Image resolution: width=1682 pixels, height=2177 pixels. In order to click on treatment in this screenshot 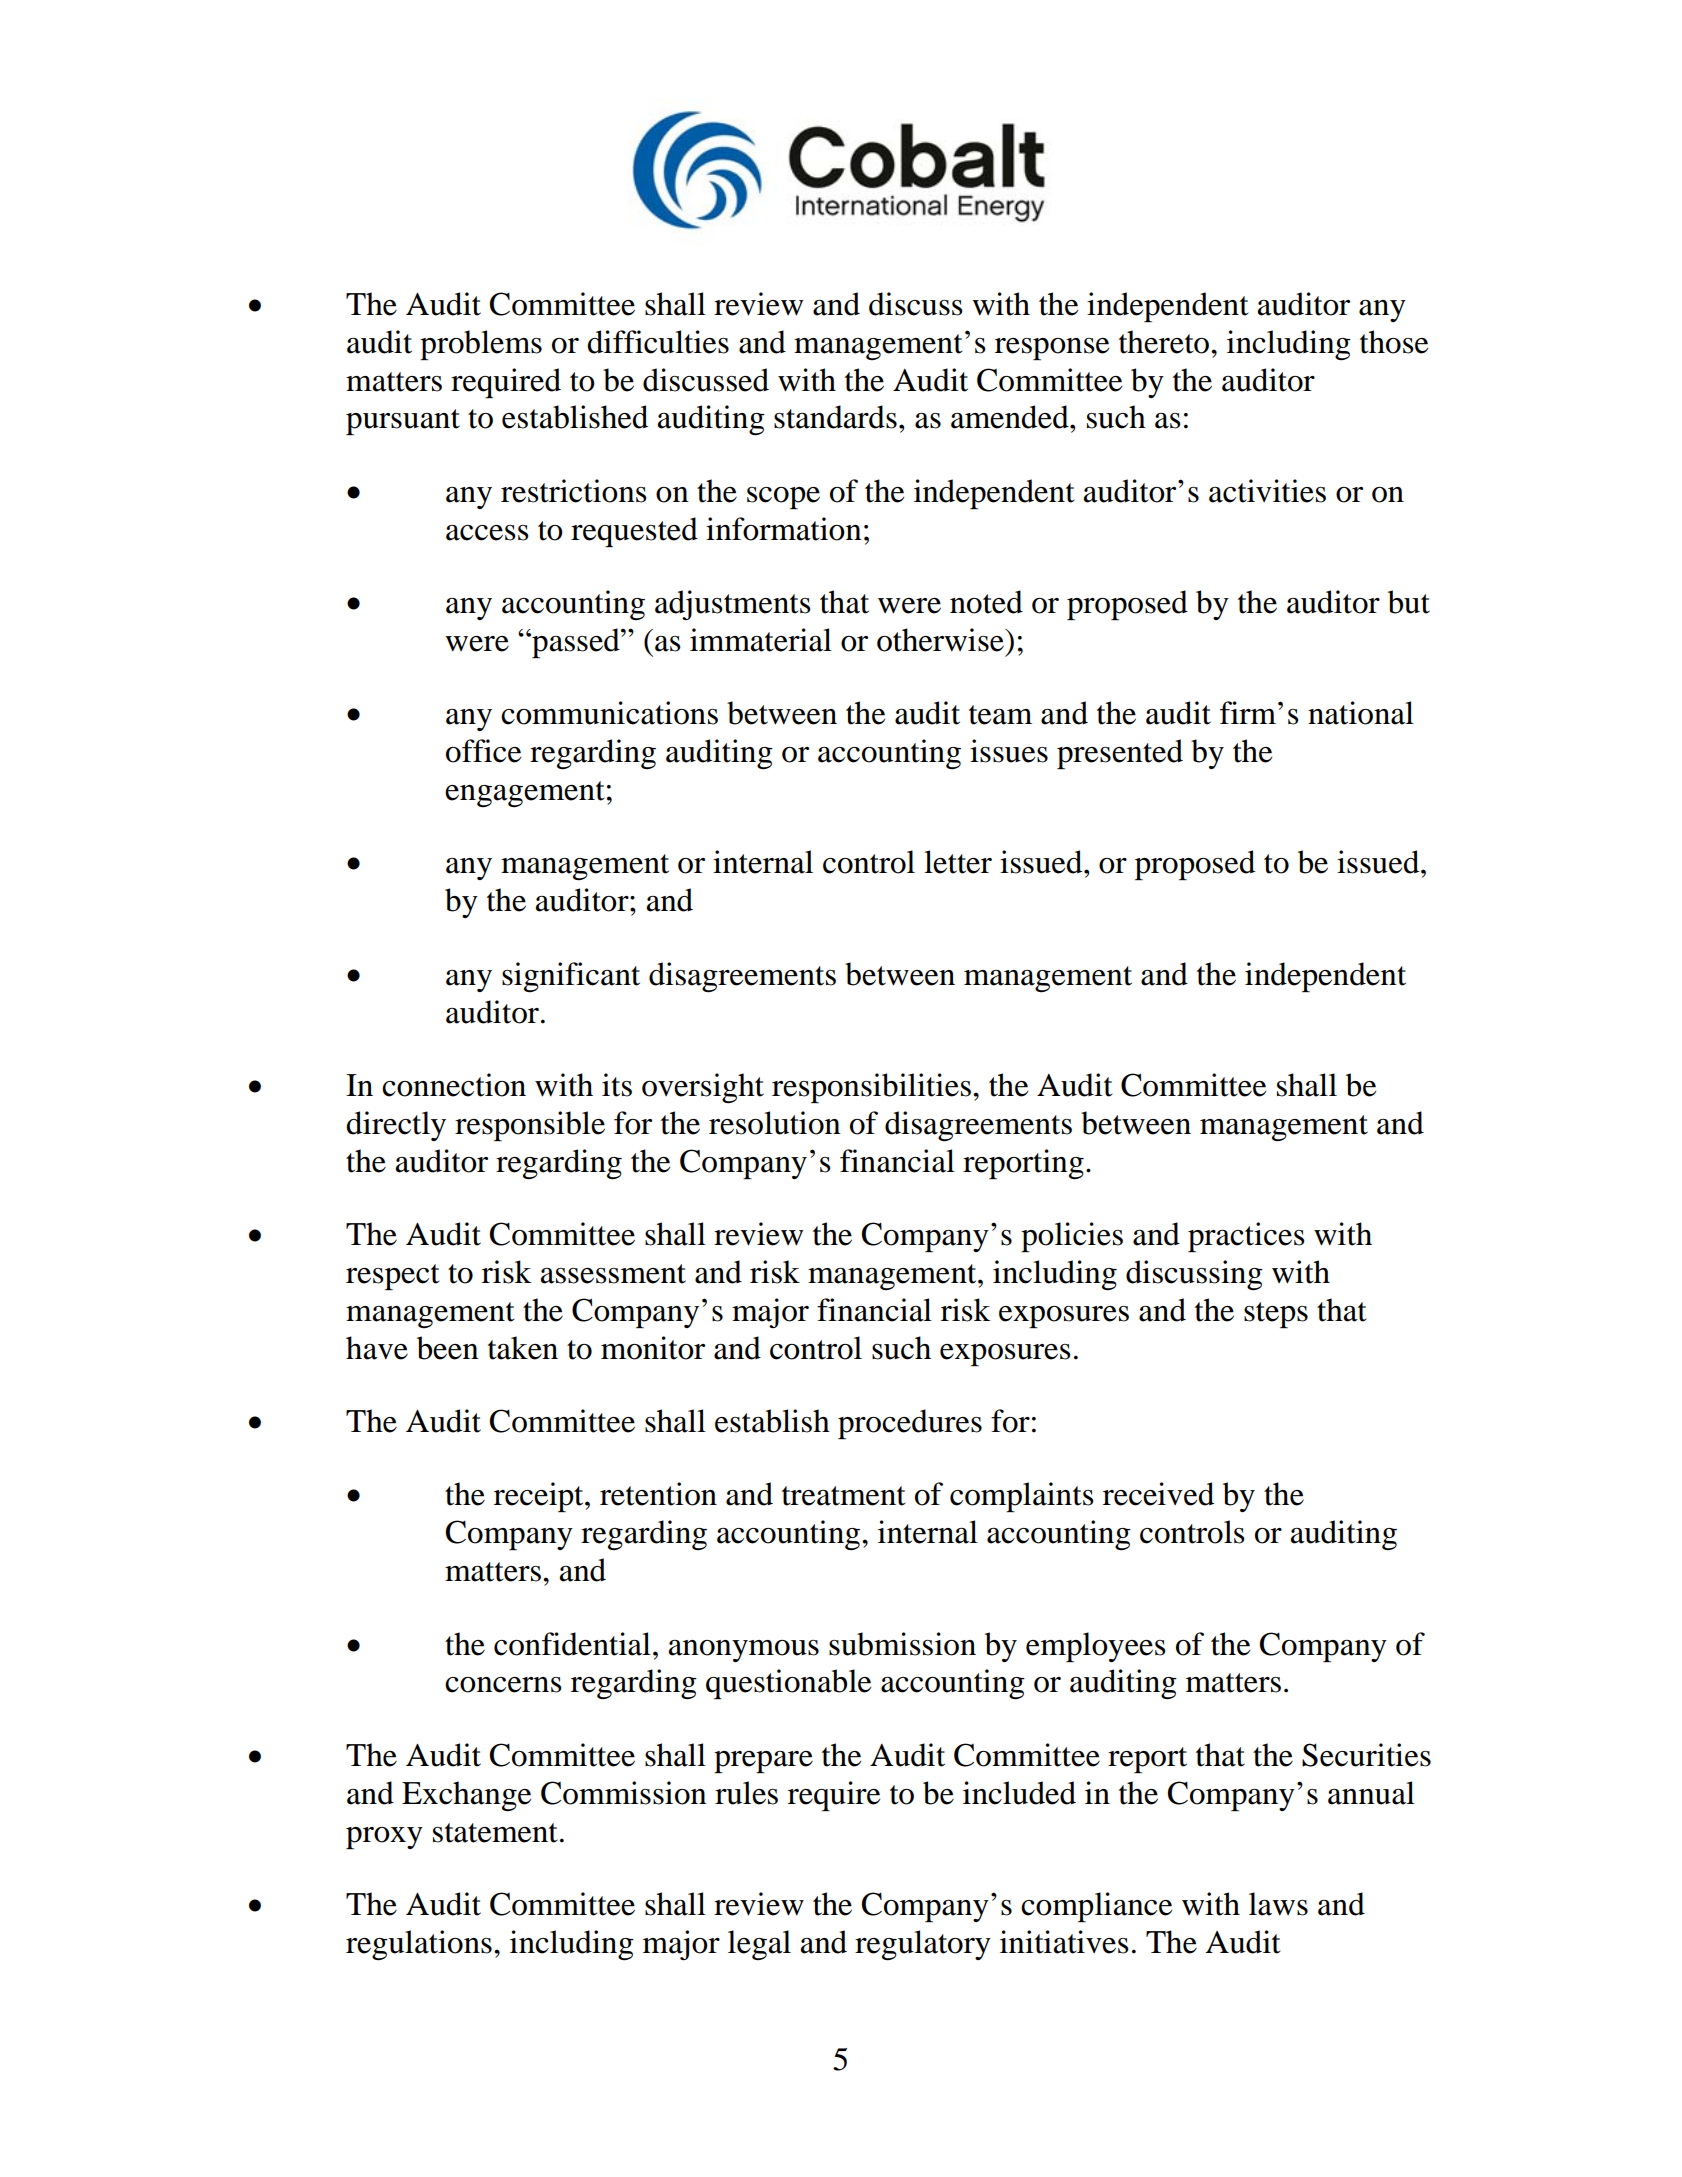, I will do `click(843, 1496)`.
